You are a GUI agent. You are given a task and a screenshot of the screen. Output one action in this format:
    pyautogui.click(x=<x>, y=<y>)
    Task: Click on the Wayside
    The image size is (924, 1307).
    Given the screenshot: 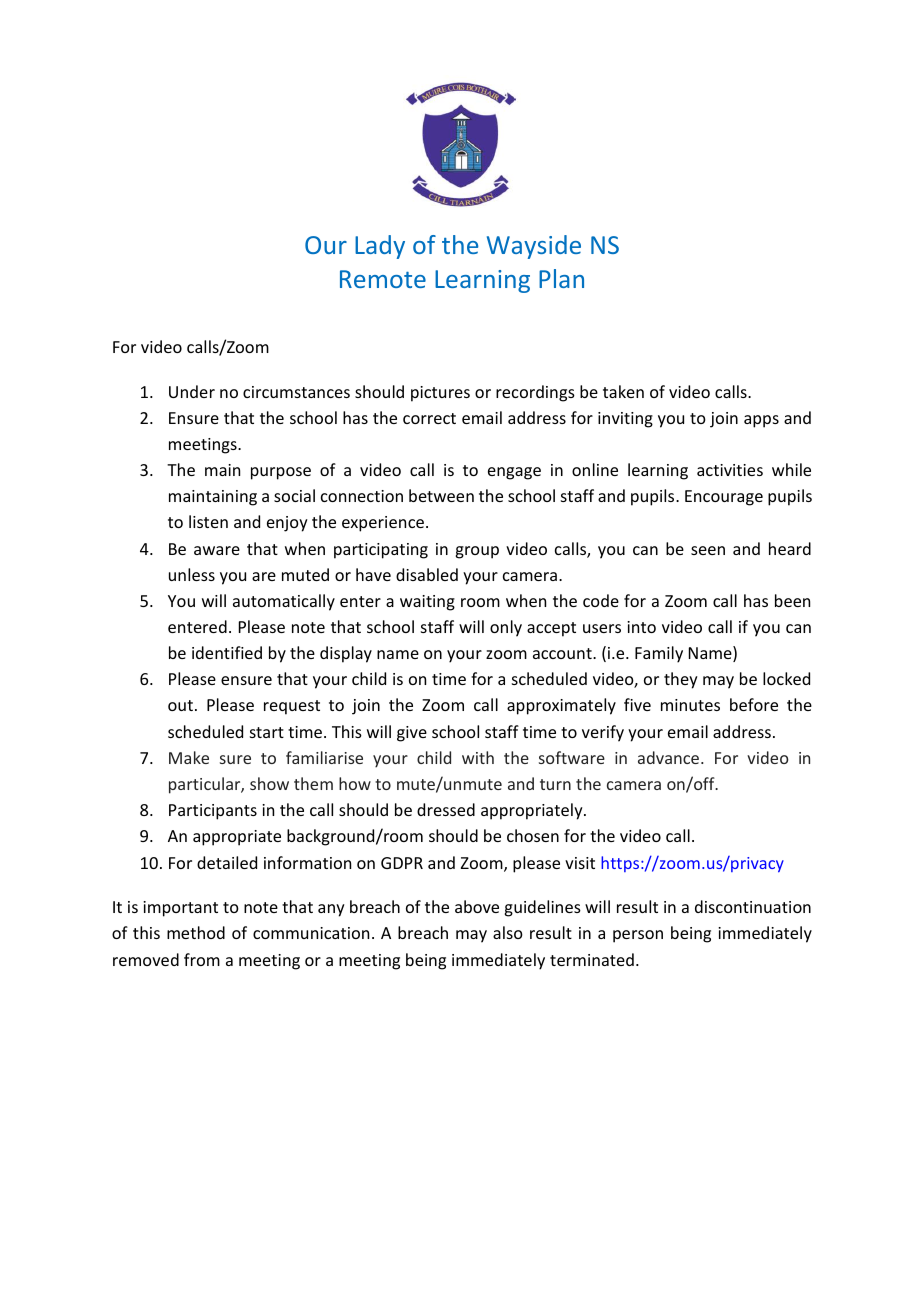 What is the action you would take?
    pyautogui.click(x=534, y=247)
